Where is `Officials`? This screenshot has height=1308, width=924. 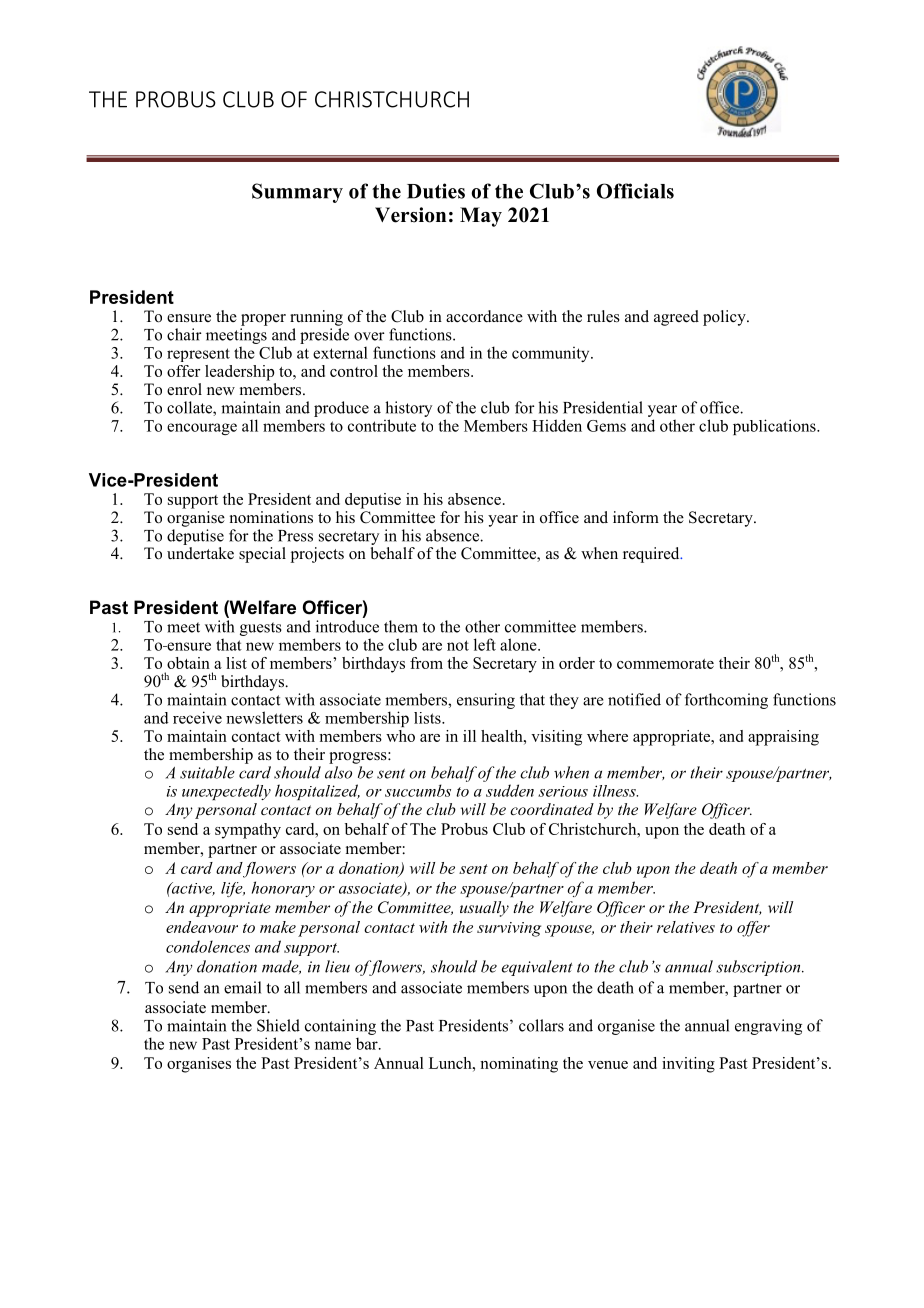
Officials is located at coordinates (635, 191).
